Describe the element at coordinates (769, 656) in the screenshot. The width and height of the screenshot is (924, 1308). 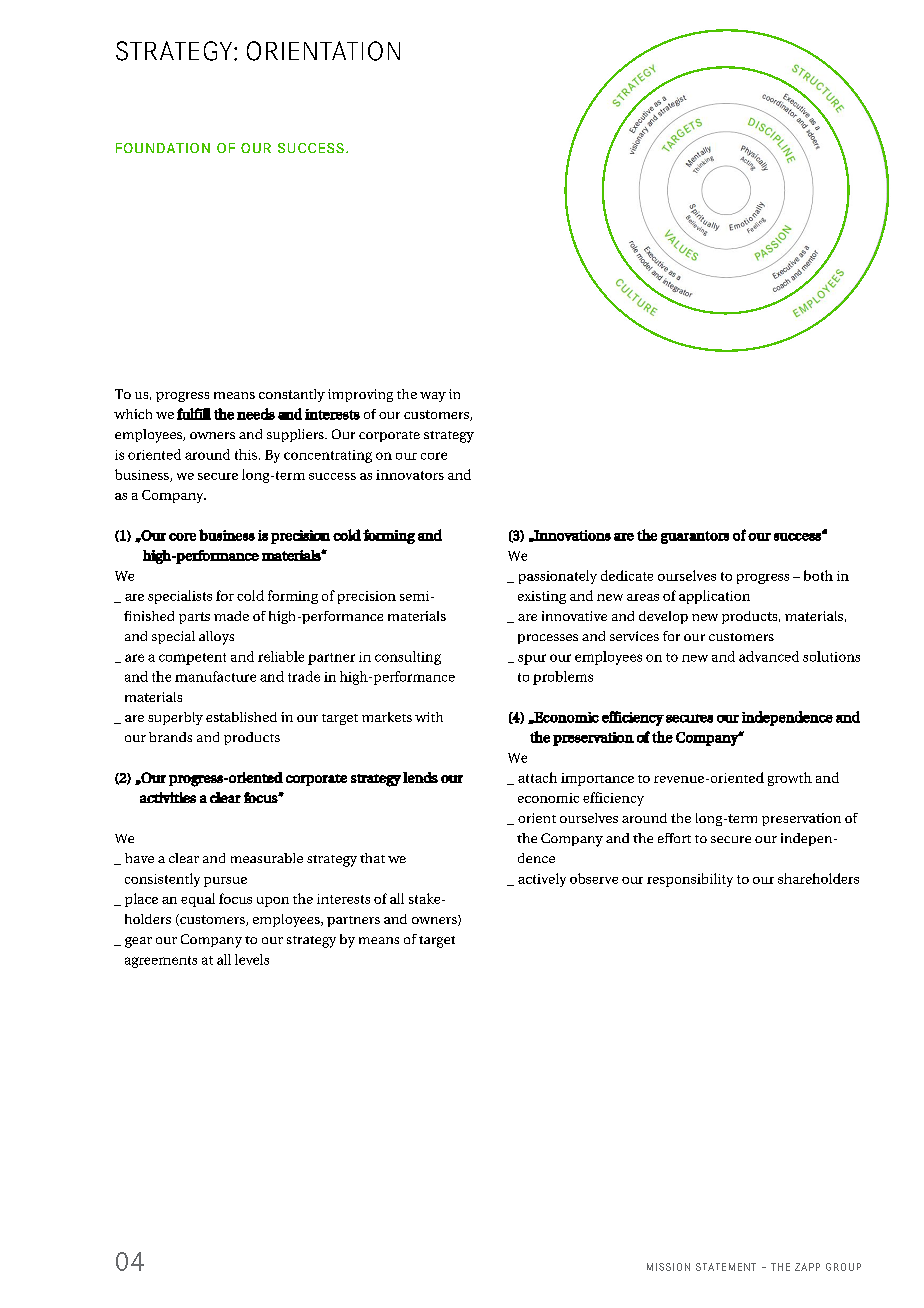
I see `advanced` at that location.
